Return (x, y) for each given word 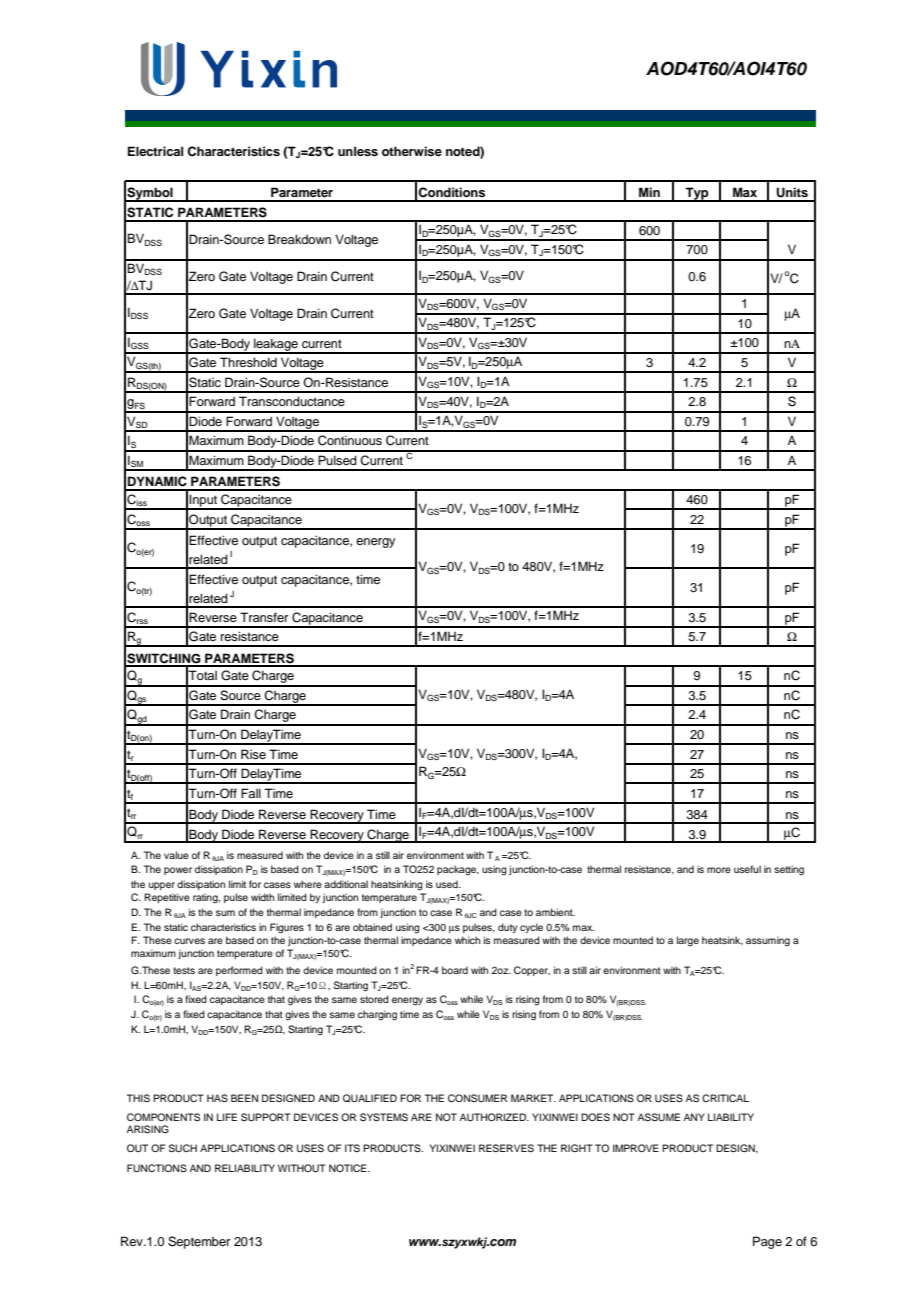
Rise (253, 754)
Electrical (155, 151)
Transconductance (292, 401)
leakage (276, 345)
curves (189, 941)
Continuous (350, 440)
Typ (697, 194)
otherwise (412, 151)
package (458, 870)
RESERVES (506, 1148)
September (199, 1242)
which (467, 940)
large (688, 941)
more (719, 870)
